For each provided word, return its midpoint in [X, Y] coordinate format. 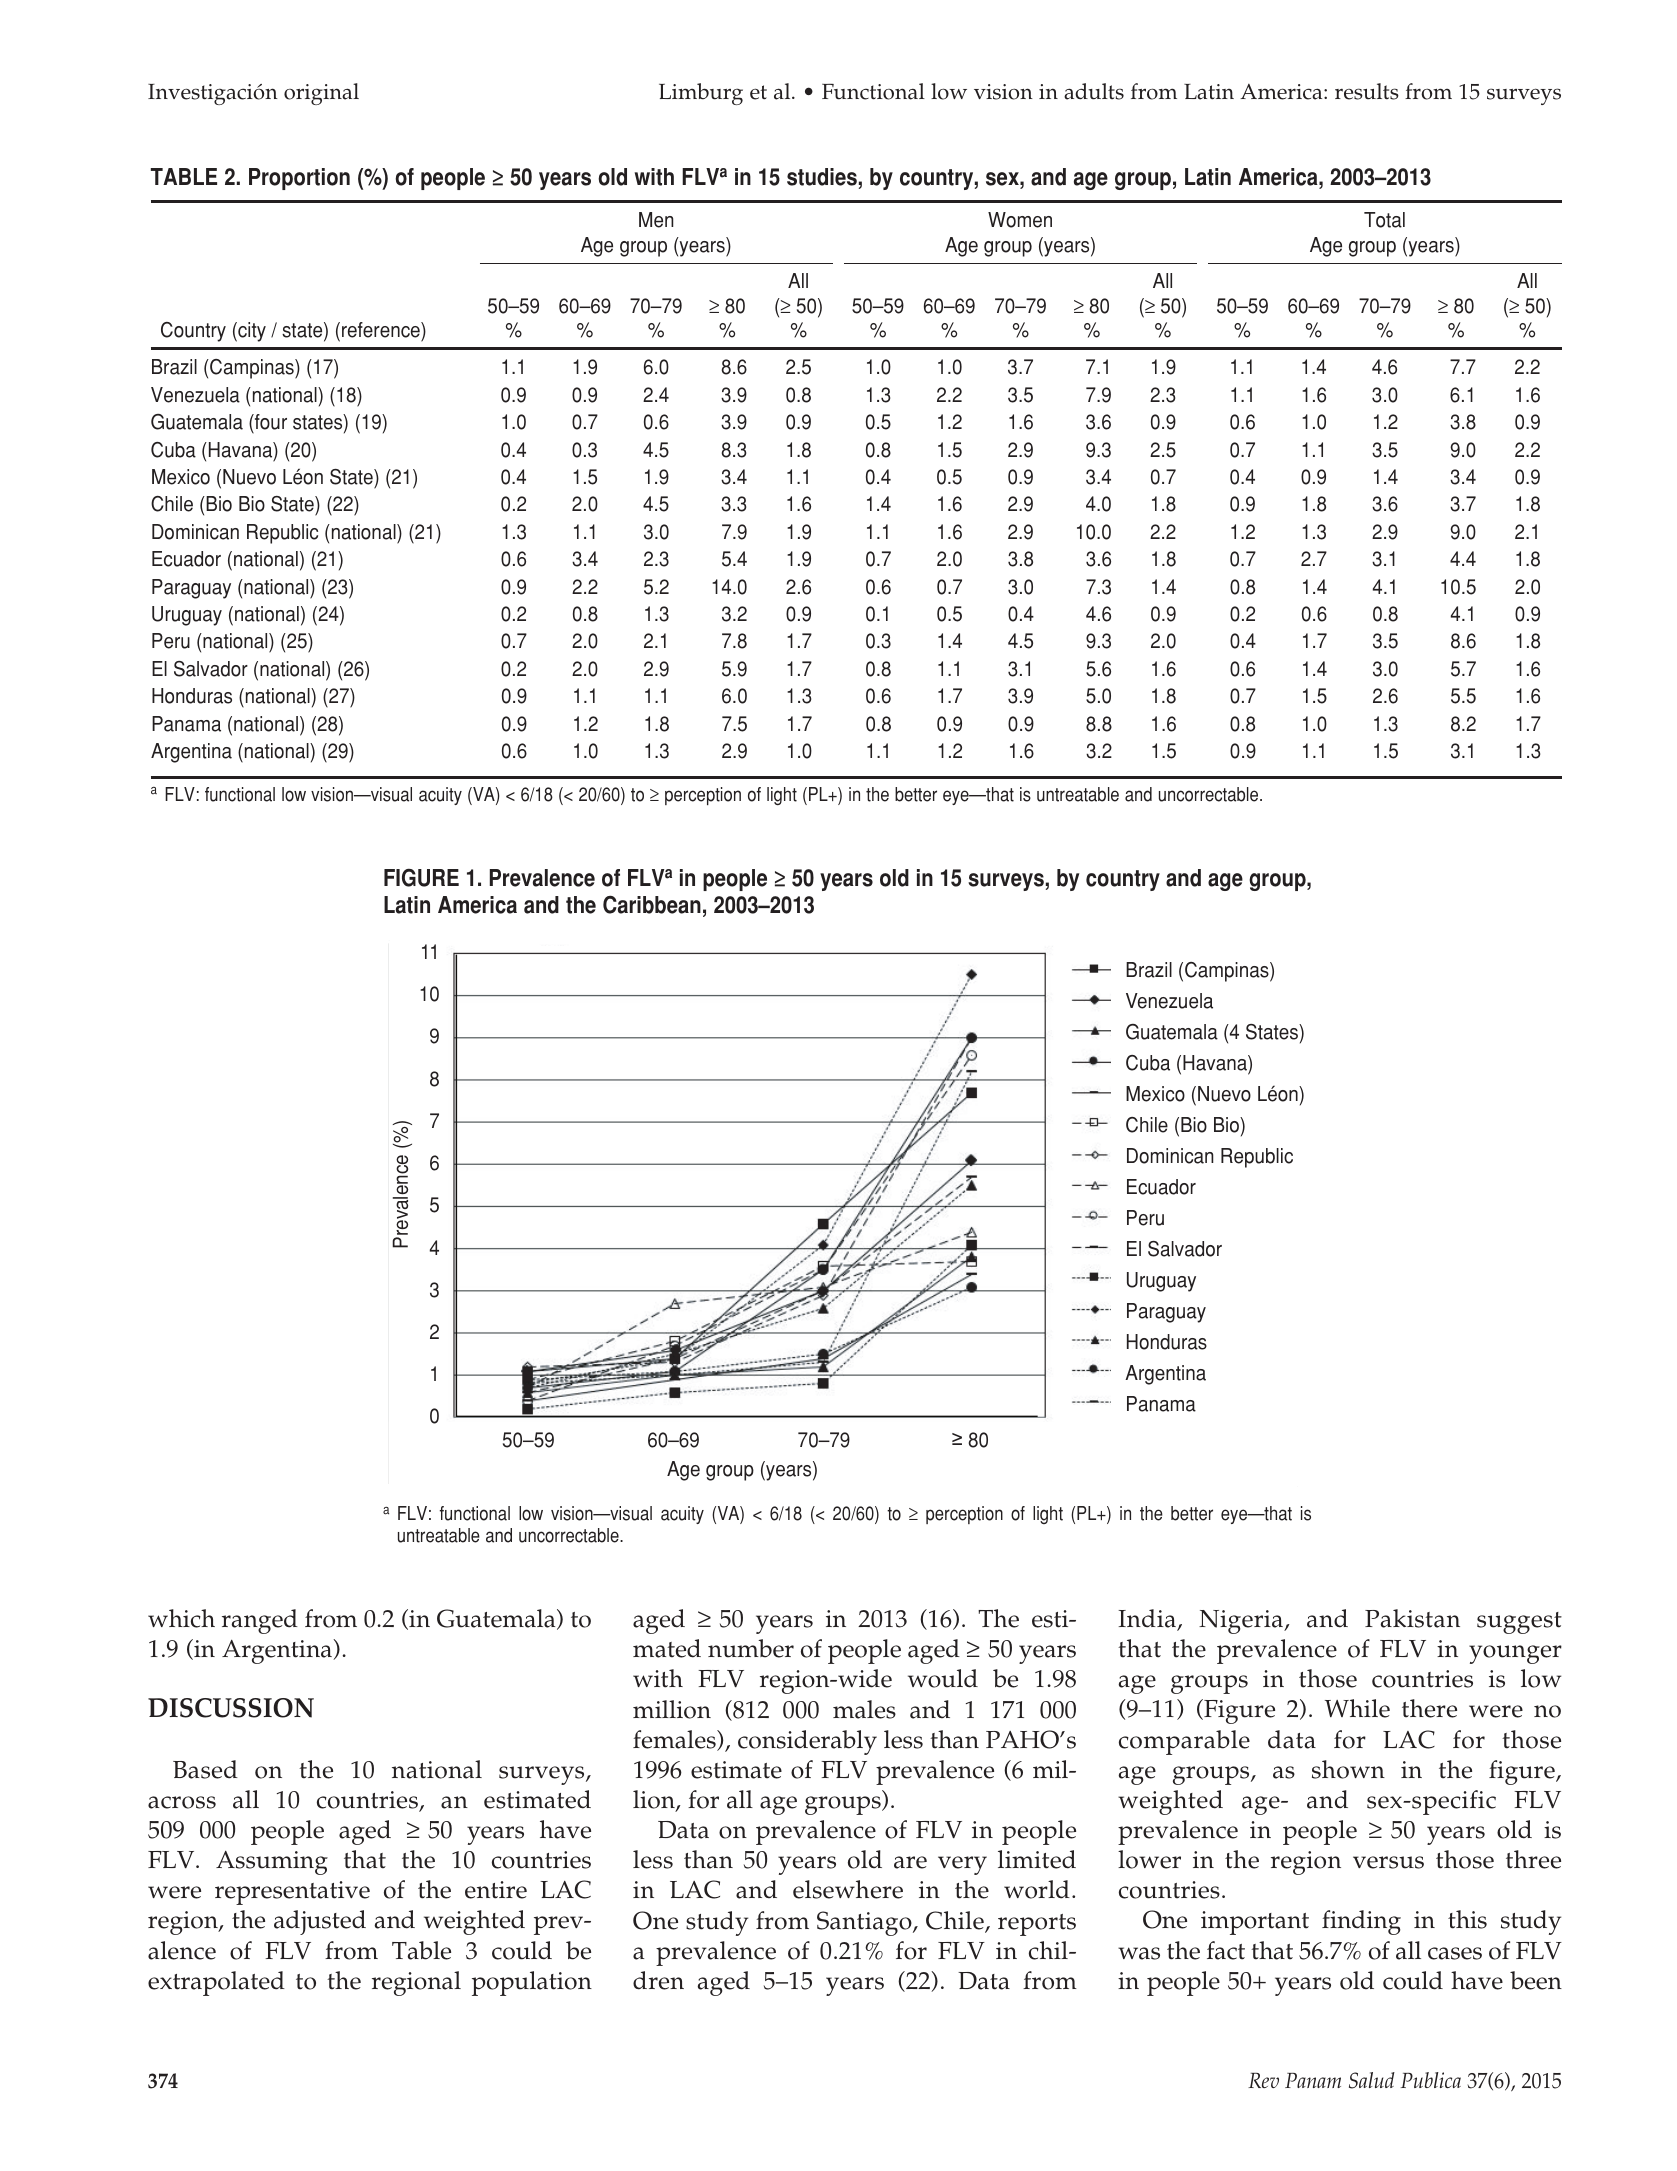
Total [1384, 220]
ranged [260, 1621]
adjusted [320, 1922]
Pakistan [1412, 1618]
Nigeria [1242, 1622]
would [943, 1678]
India [1148, 1619]
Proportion [299, 179]
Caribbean [652, 904]
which [181, 1618]
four [270, 423]
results [1367, 91]
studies [822, 177]
